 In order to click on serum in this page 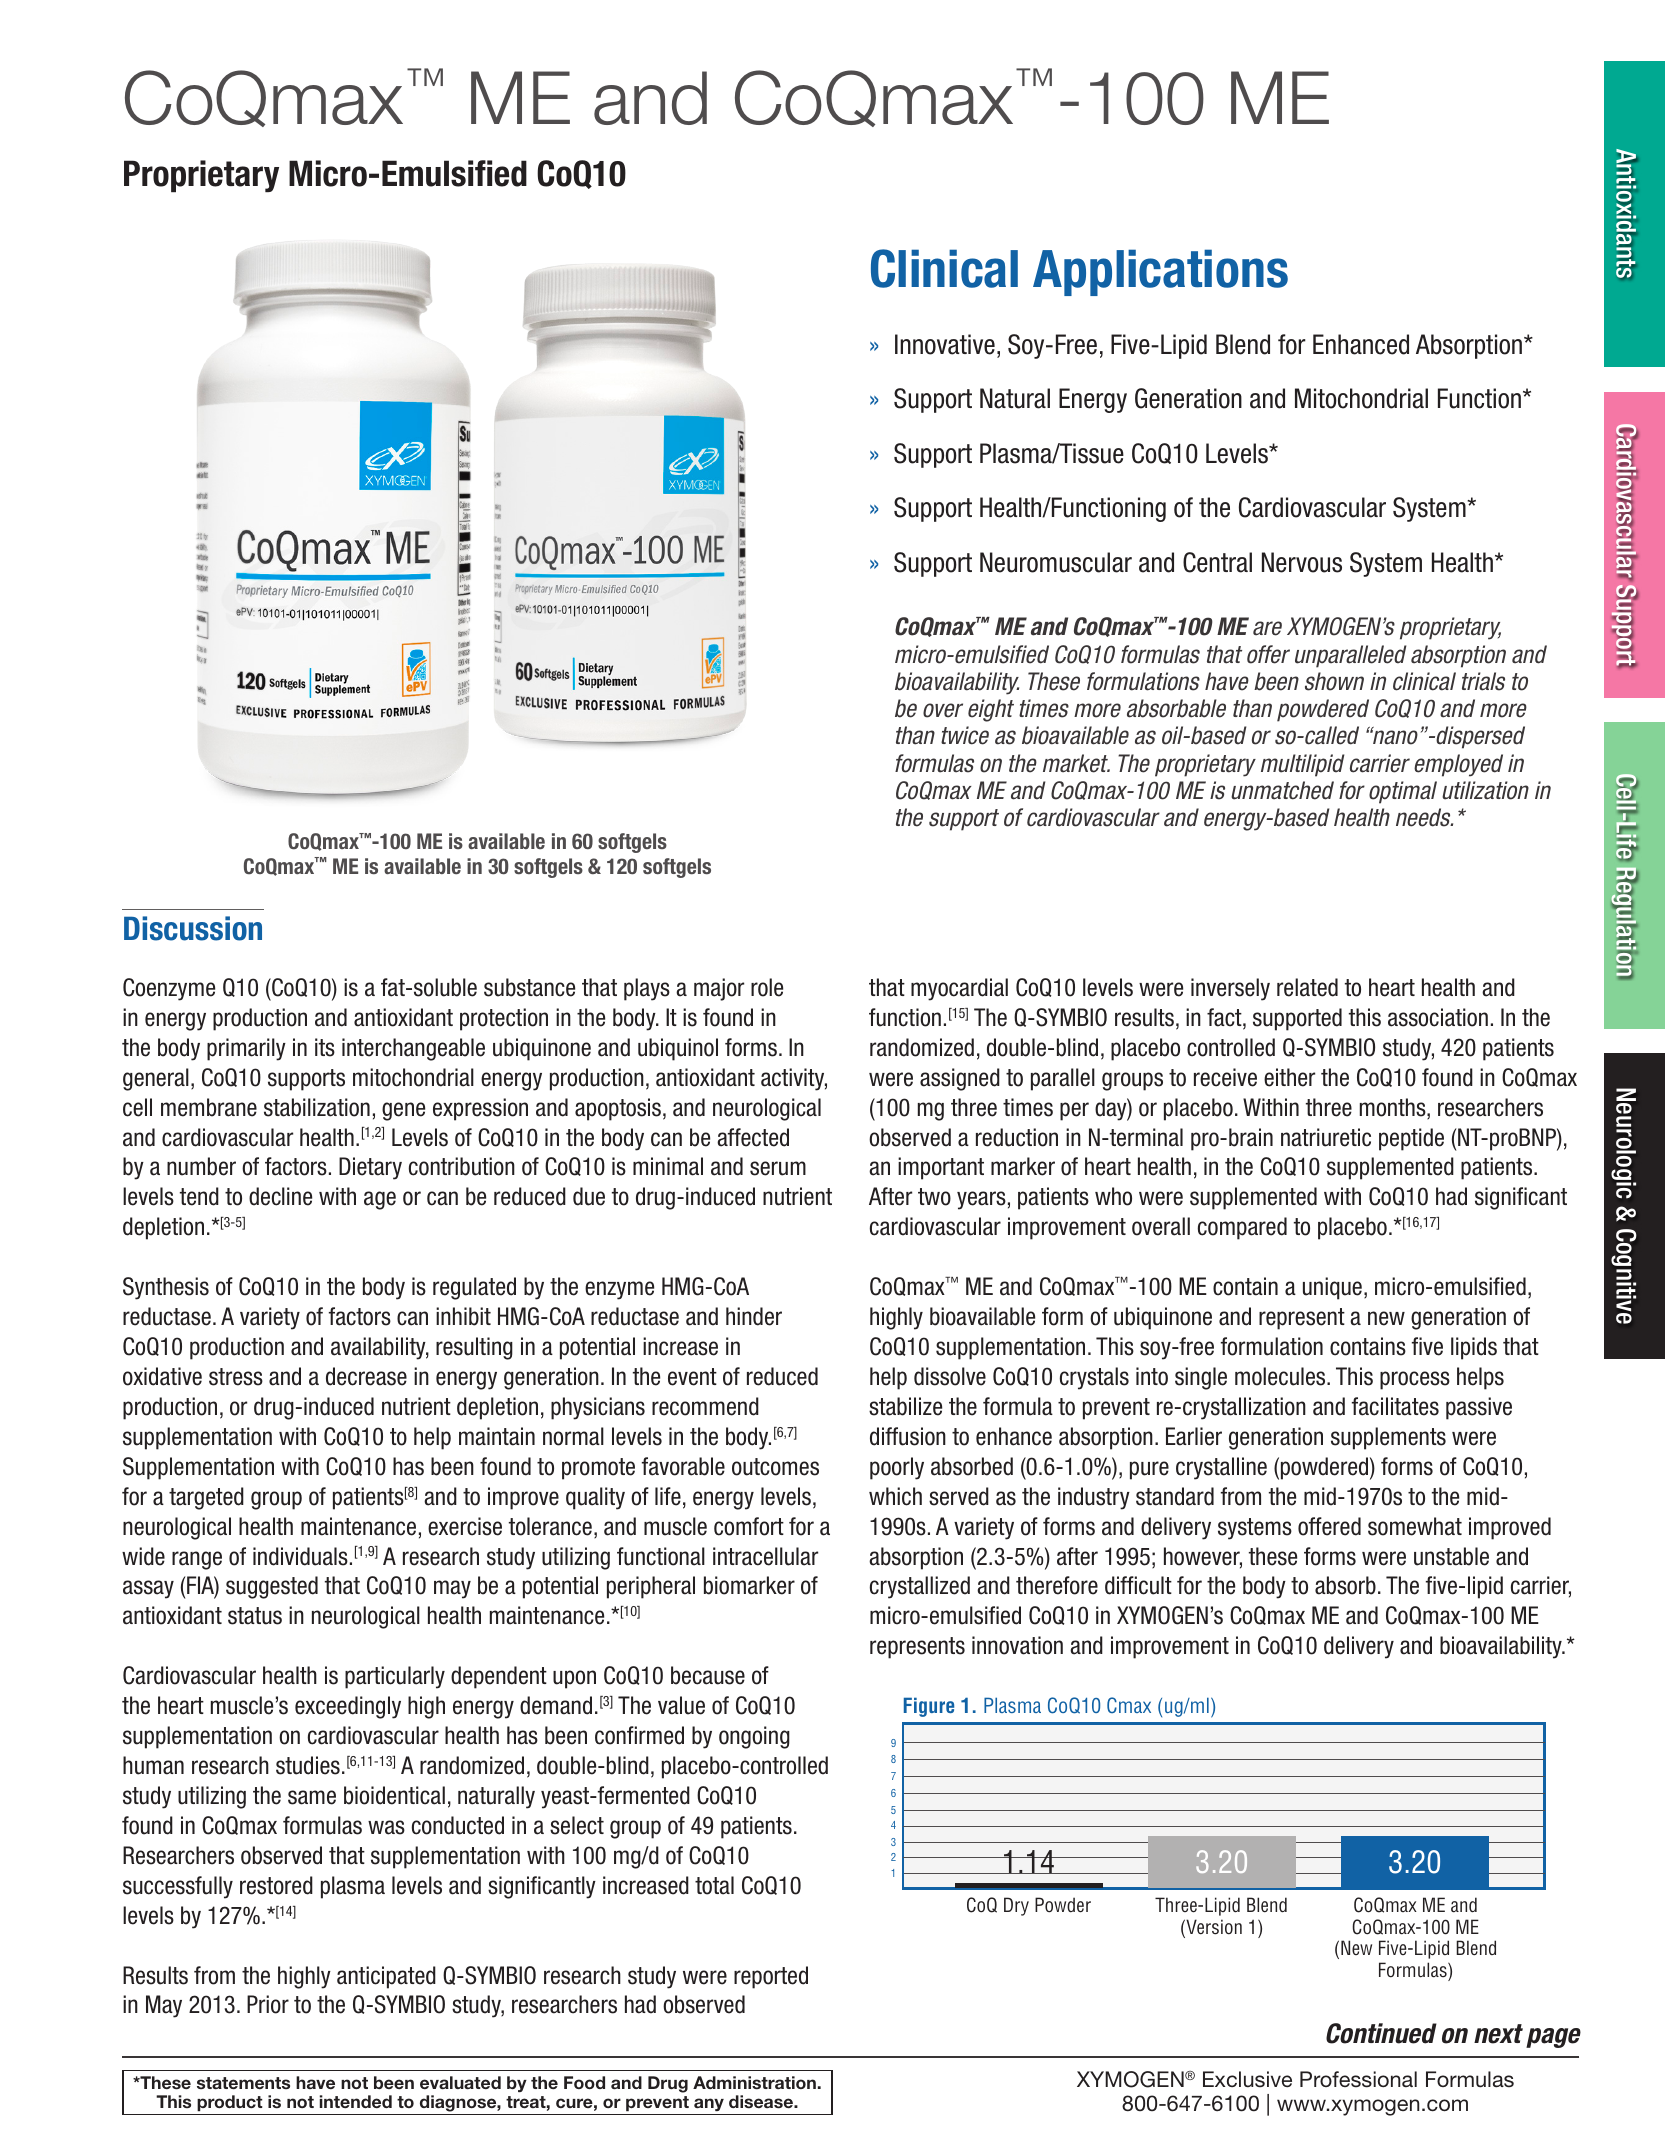, I will do `click(778, 1168)`.
